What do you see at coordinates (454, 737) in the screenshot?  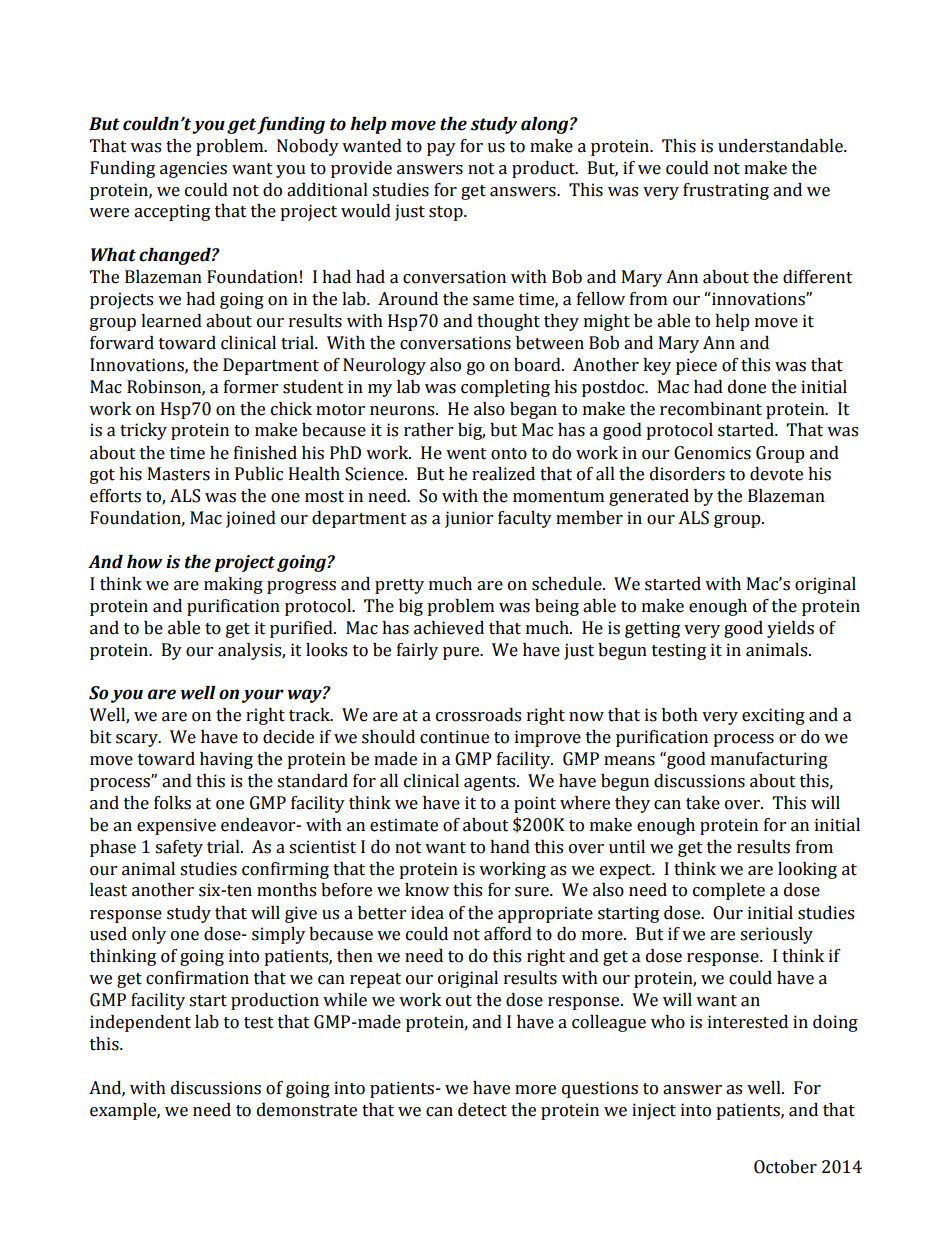 I see `continue` at bounding box center [454, 737].
